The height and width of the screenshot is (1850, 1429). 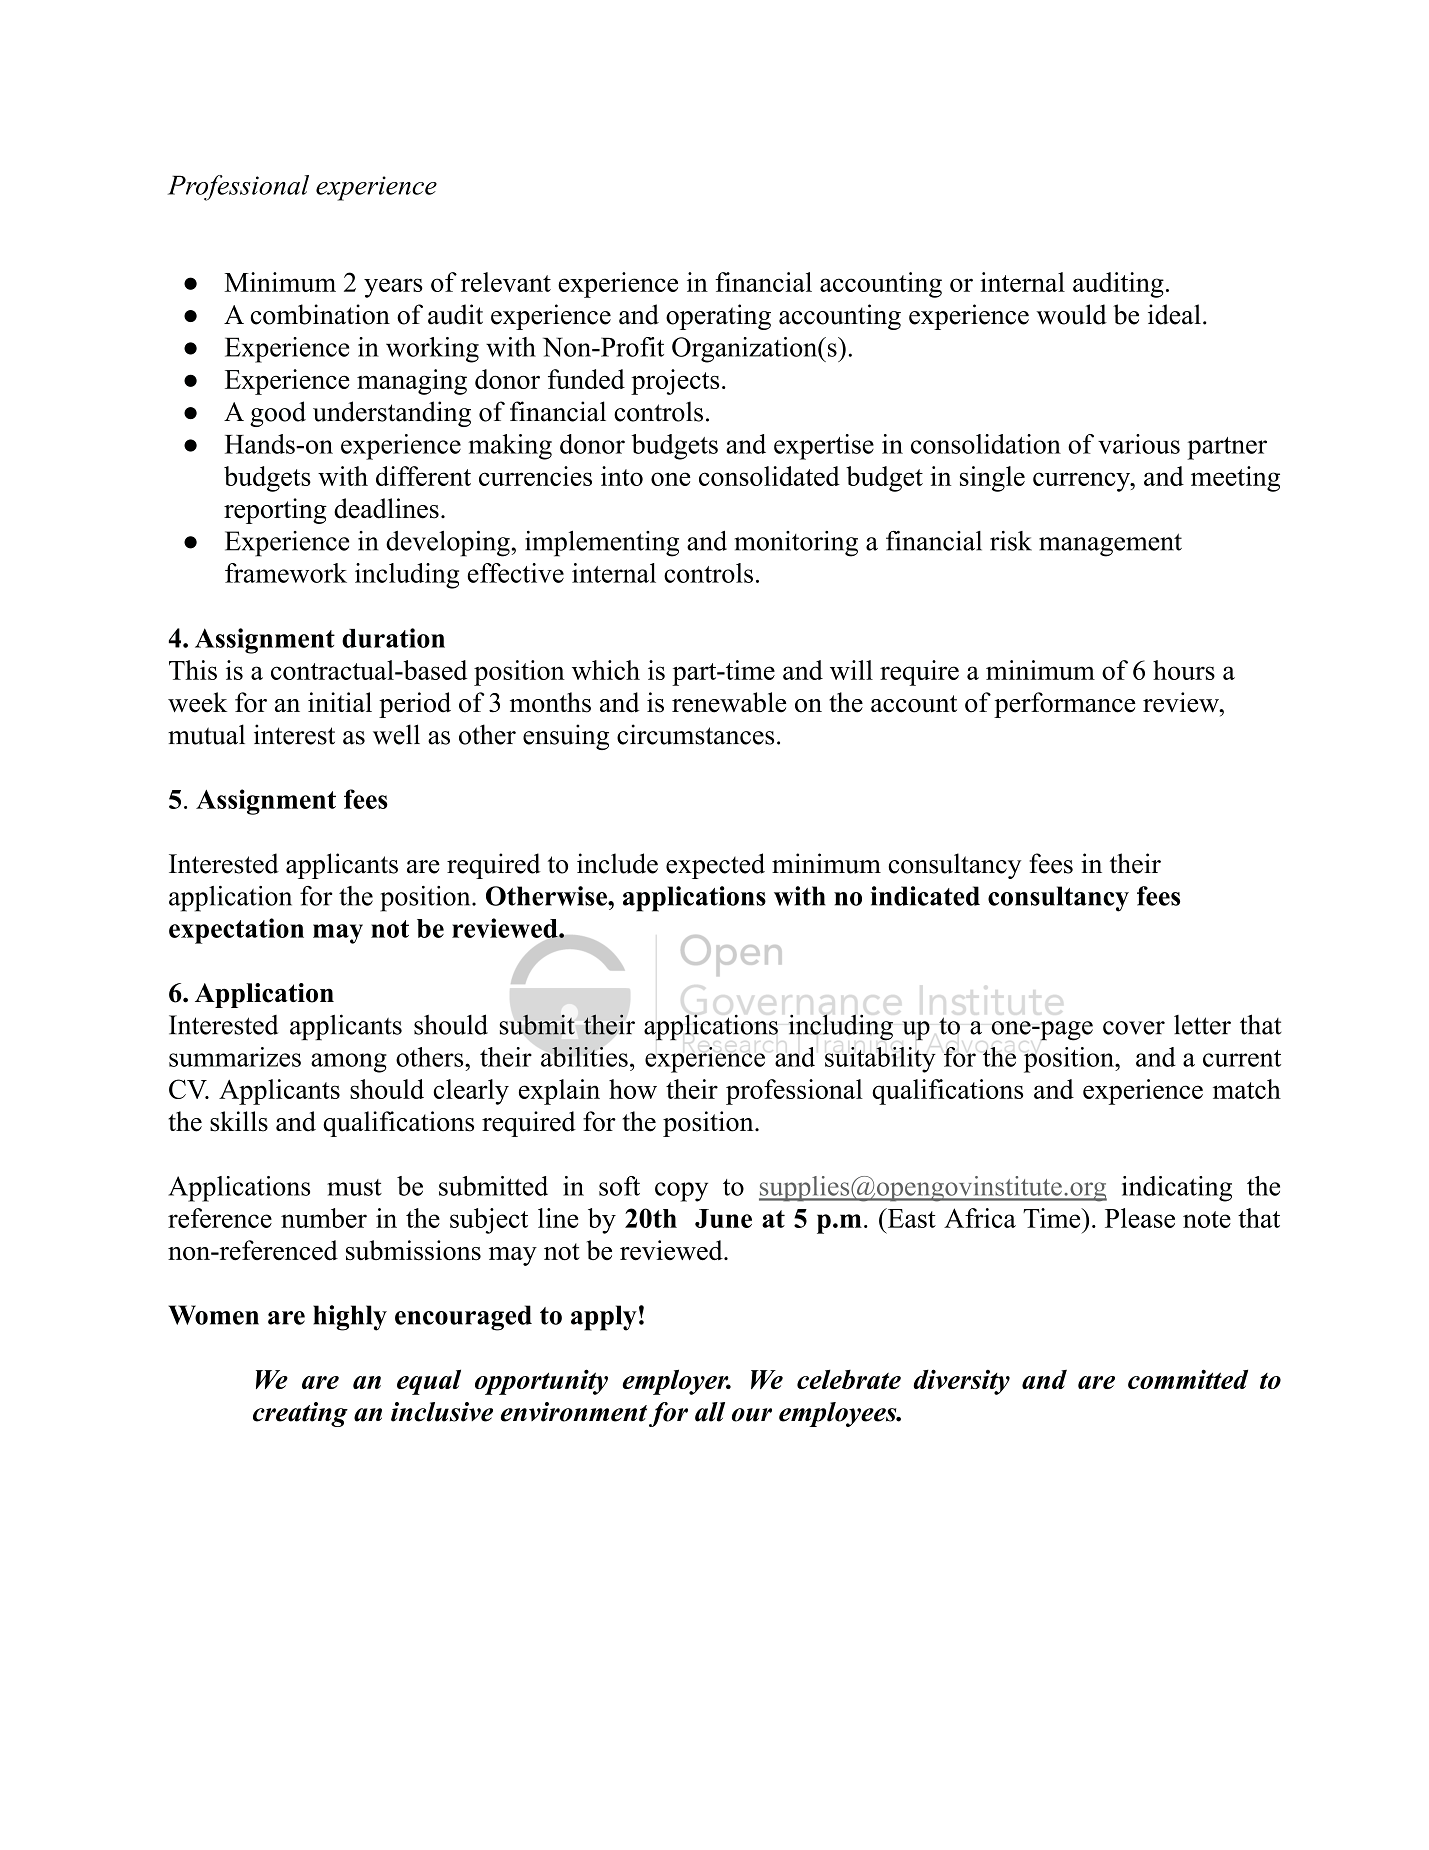 I want to click on initial, so click(x=340, y=702).
